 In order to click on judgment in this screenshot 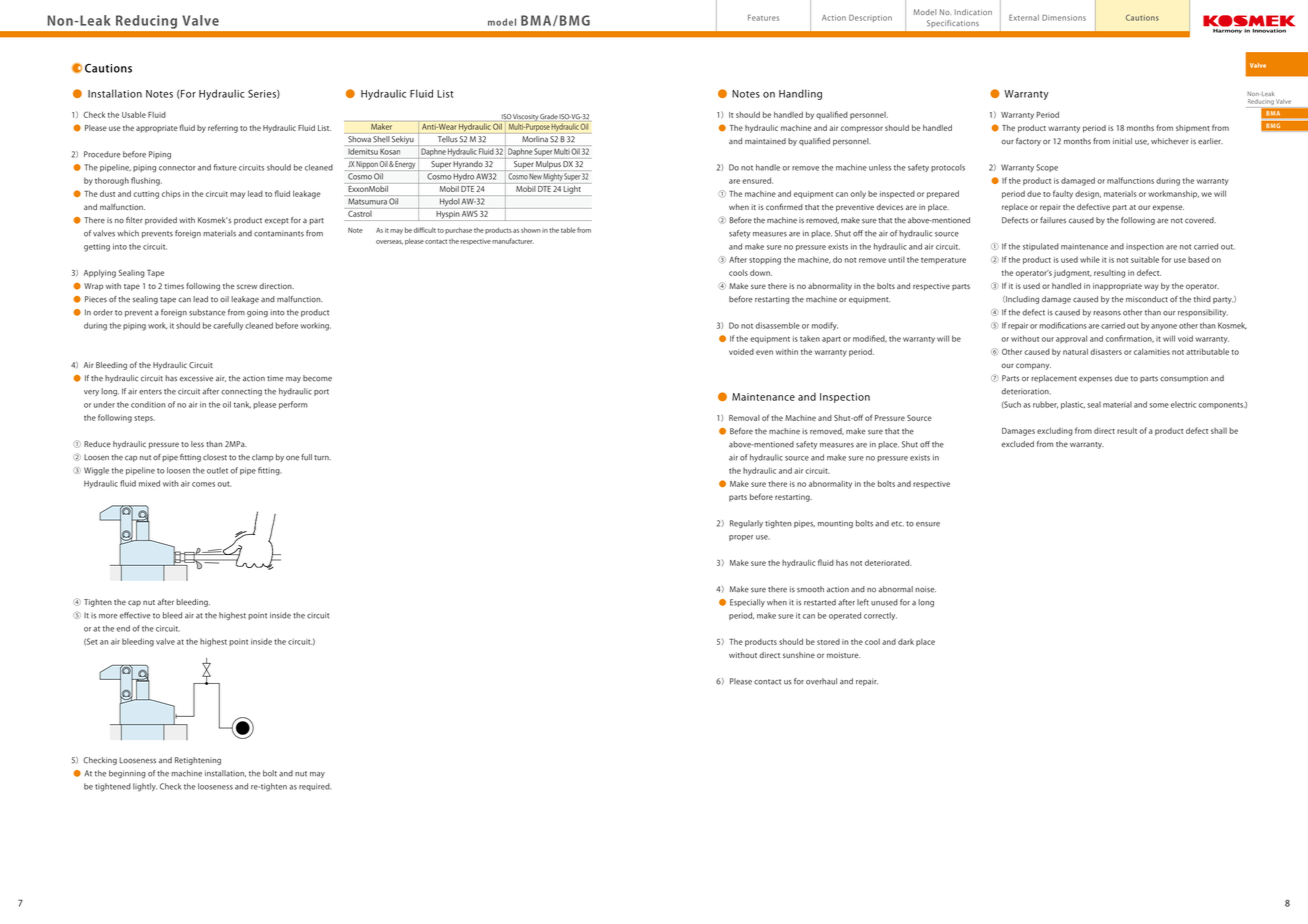, I will do `click(1072, 273)`.
